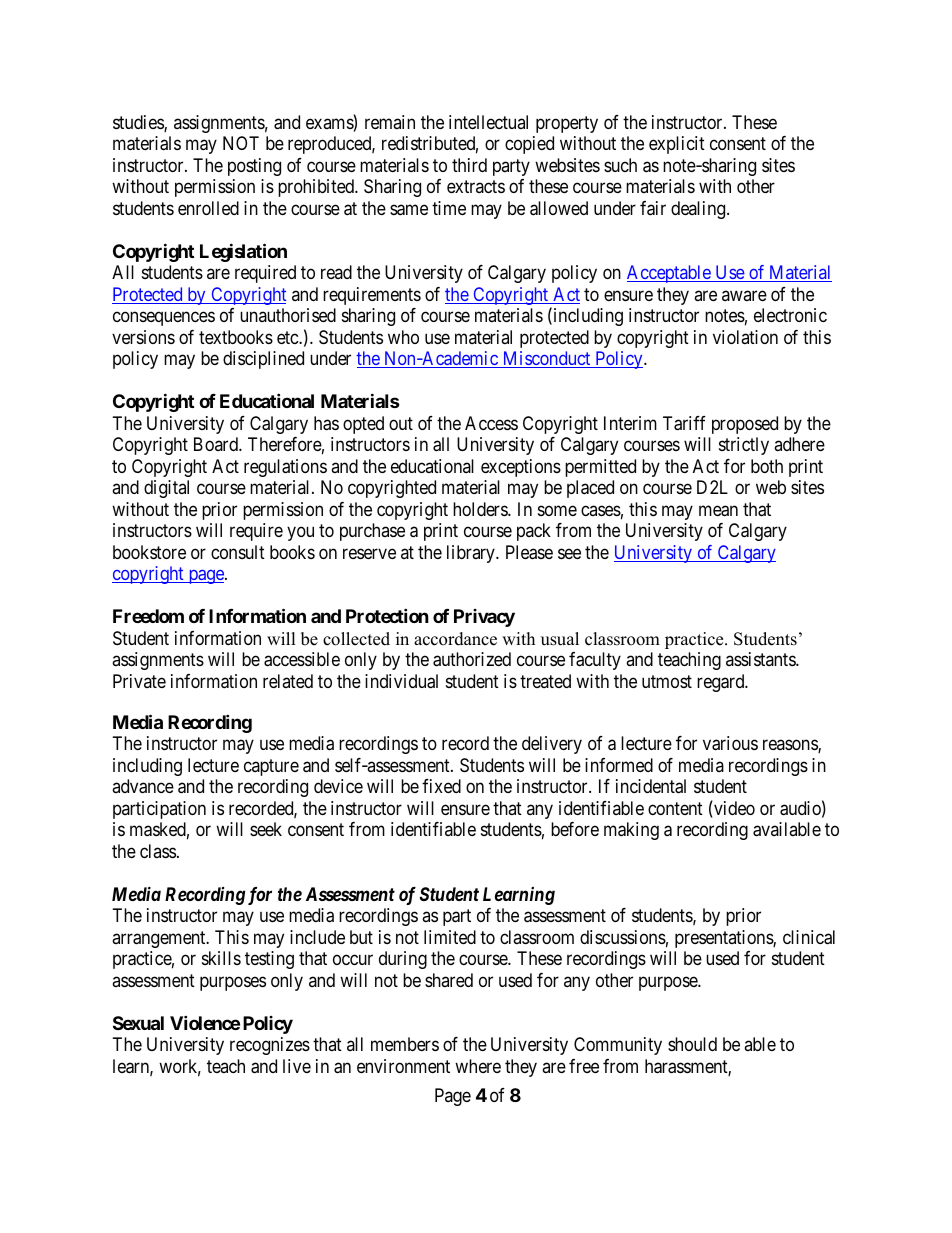  What do you see at coordinates (441, 786) in the document?
I see `fixed` at bounding box center [441, 786].
